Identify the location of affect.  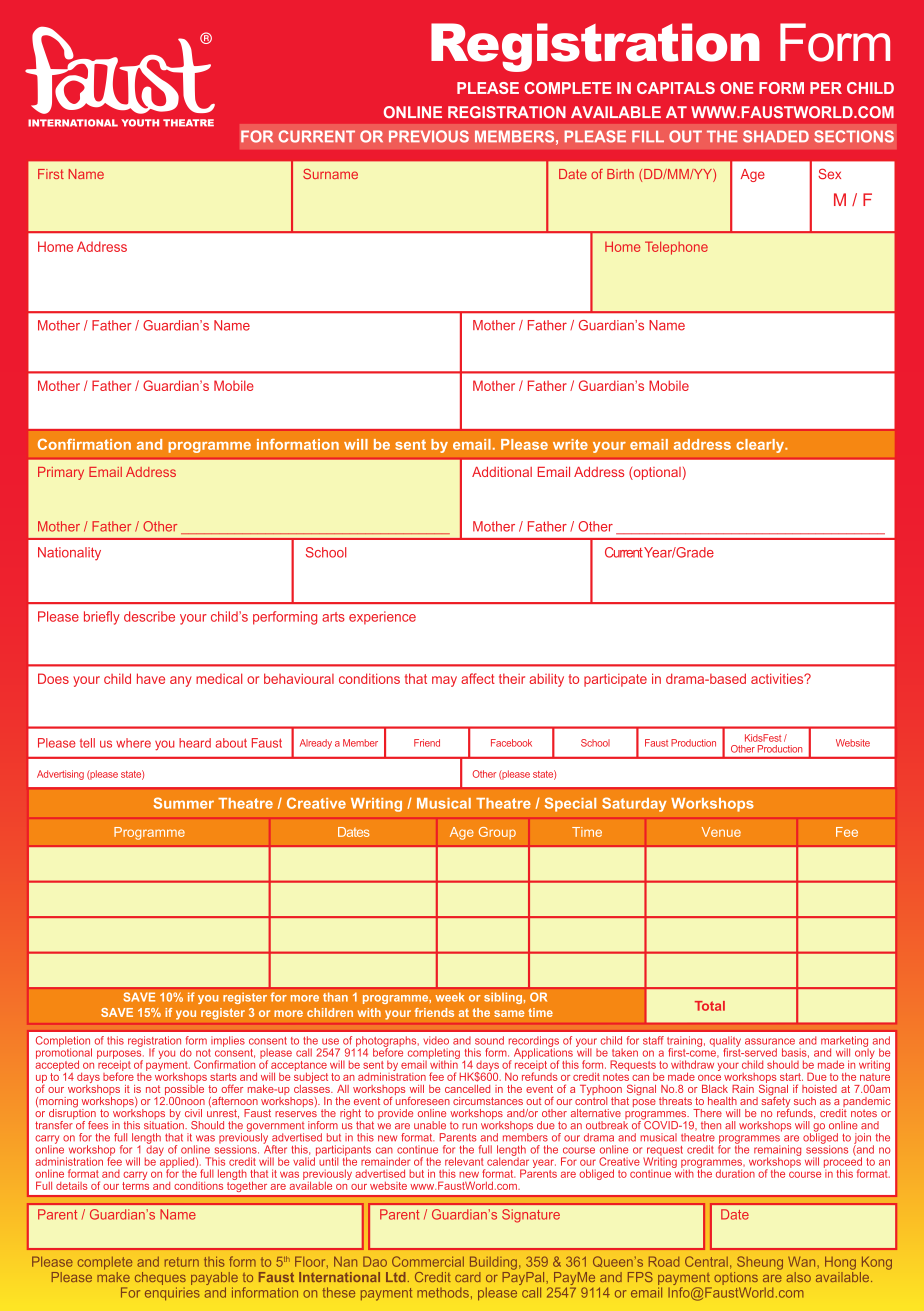
(478, 678).
